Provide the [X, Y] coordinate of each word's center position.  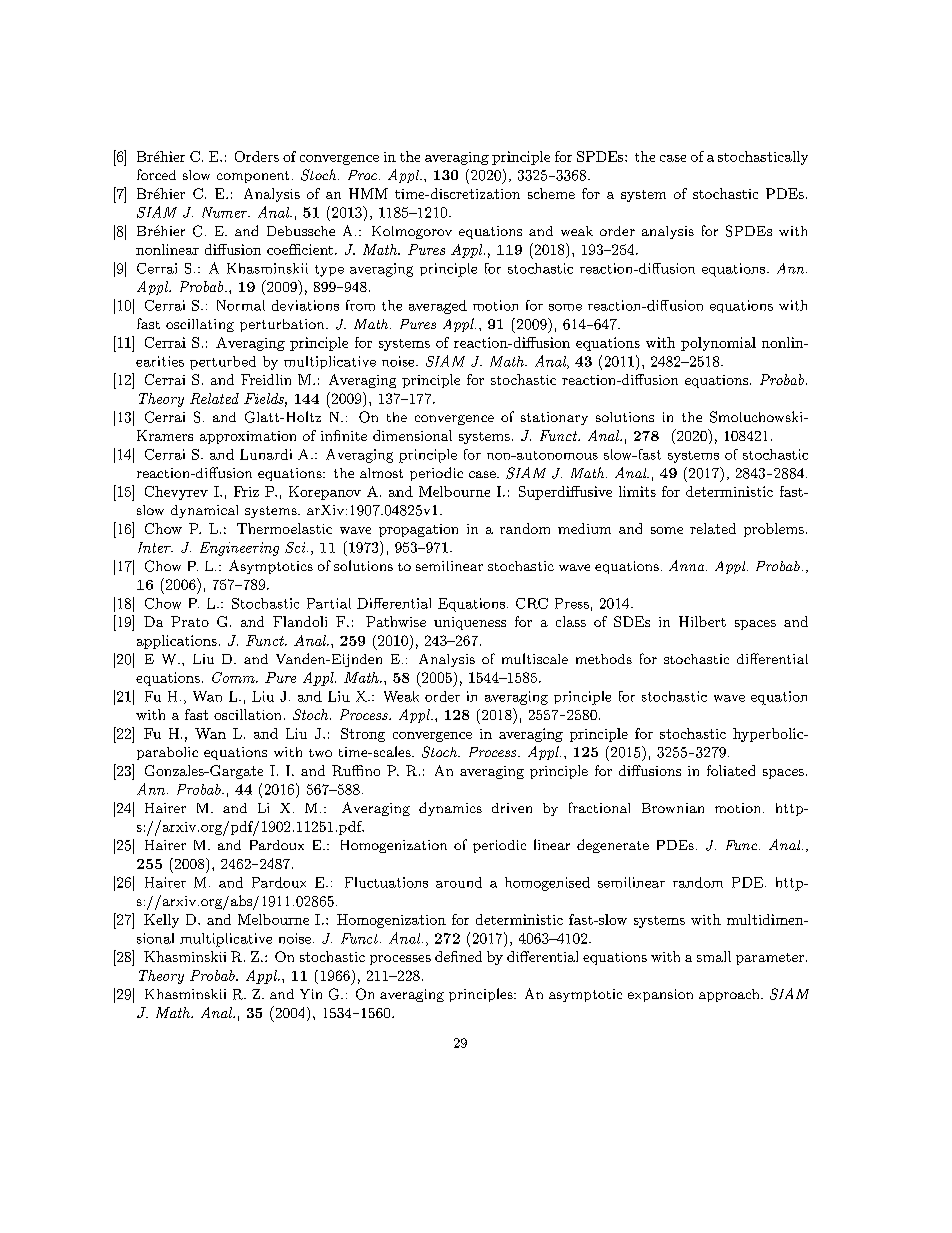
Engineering [239, 549]
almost [381, 473]
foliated [731, 770]
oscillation [247, 714]
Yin [311, 994]
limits [637, 491]
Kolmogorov [412, 232]
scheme [551, 193]
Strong [363, 735]
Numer [226, 212]
